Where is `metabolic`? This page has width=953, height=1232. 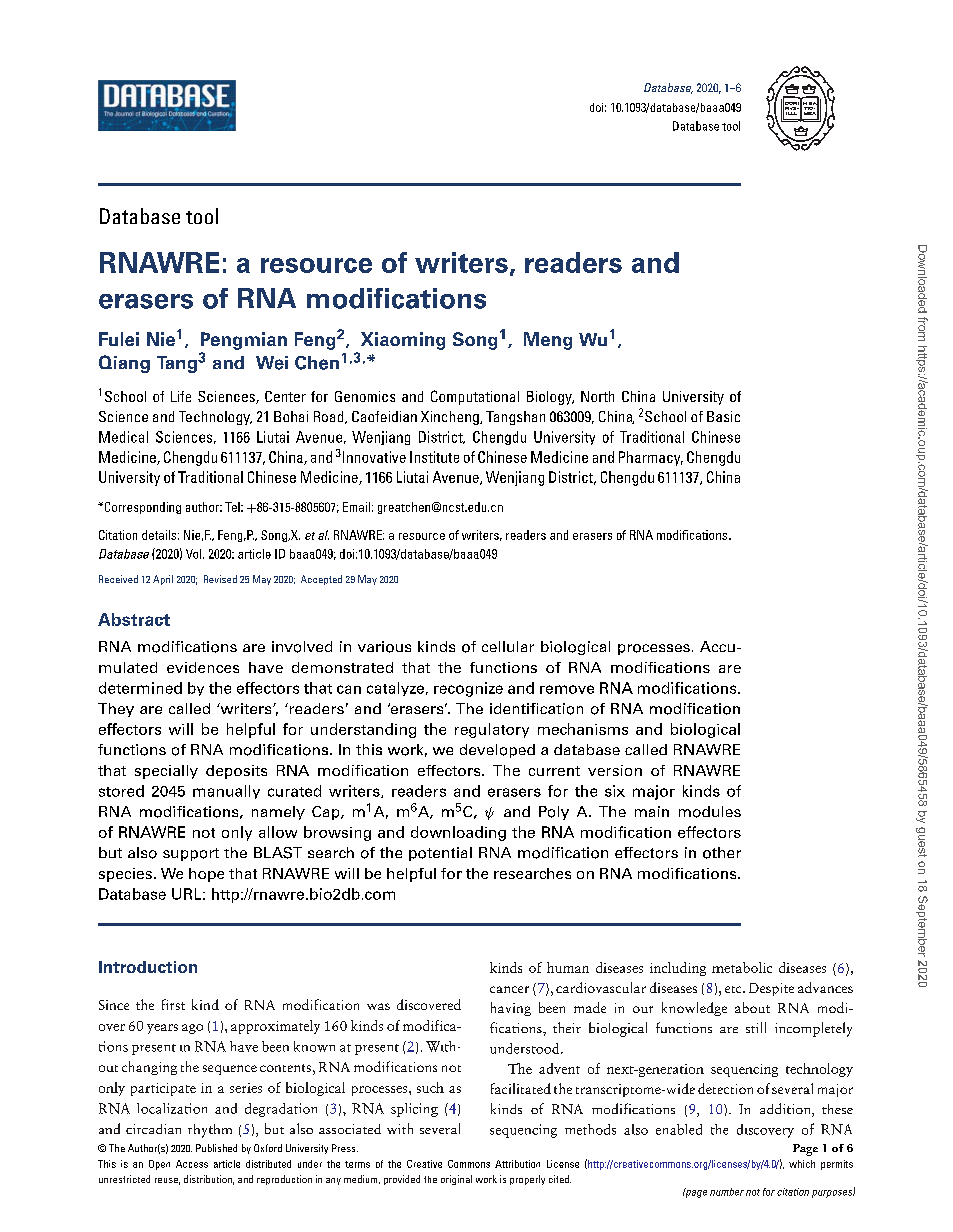 metabolic is located at coordinates (742, 967).
